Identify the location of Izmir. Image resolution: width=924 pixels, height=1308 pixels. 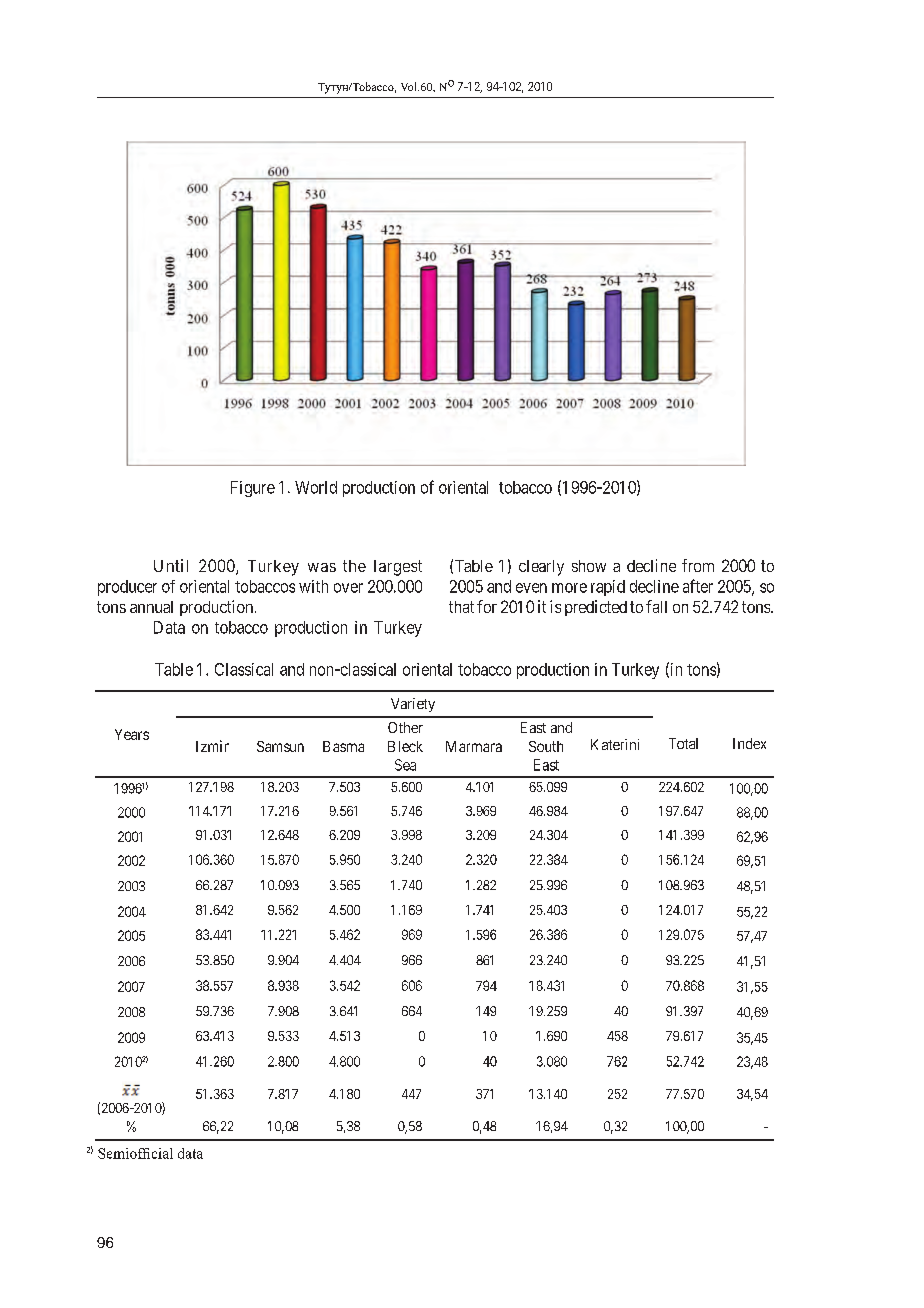
(212, 746).
